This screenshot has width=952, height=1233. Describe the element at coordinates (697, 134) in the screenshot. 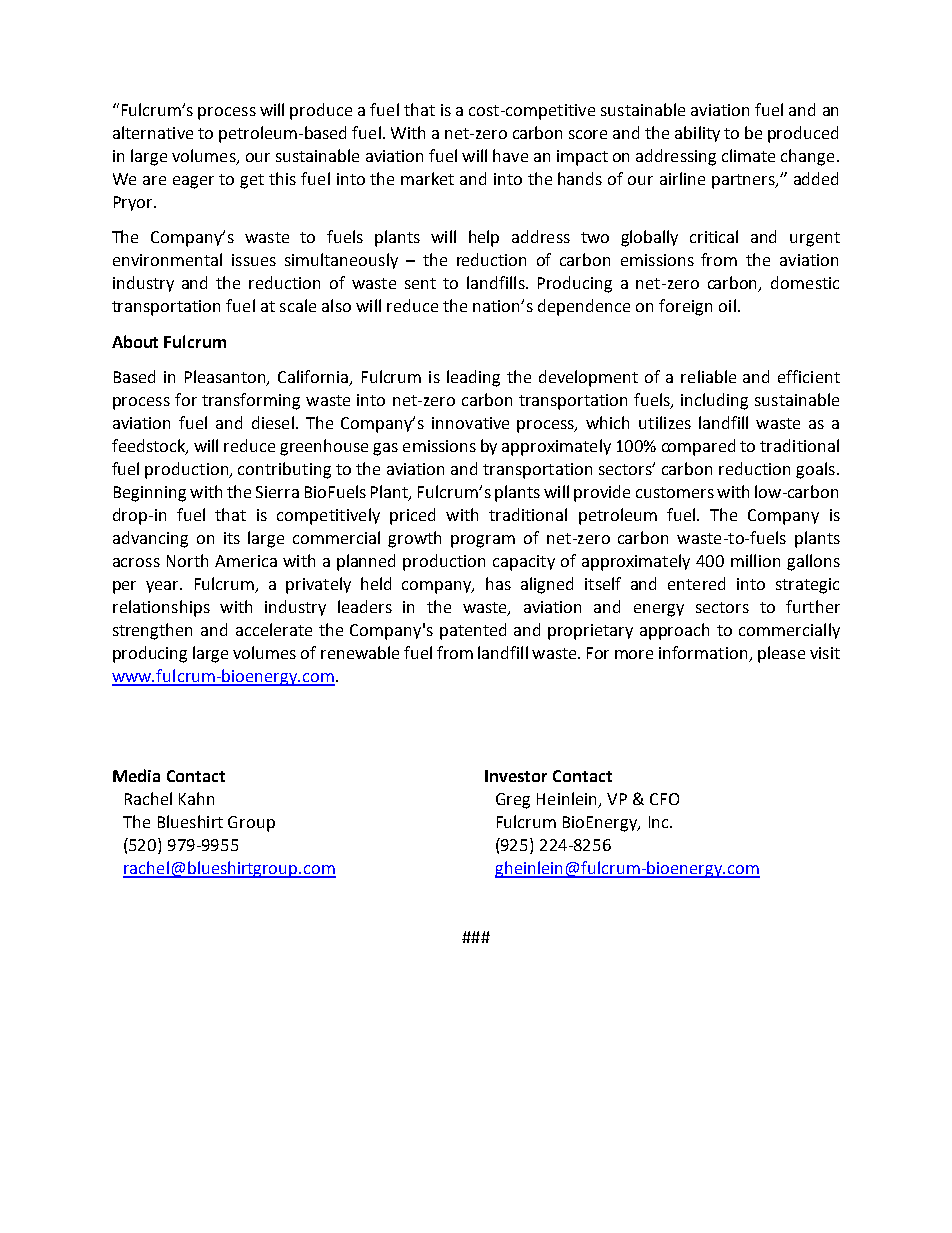

I see `ability` at that location.
